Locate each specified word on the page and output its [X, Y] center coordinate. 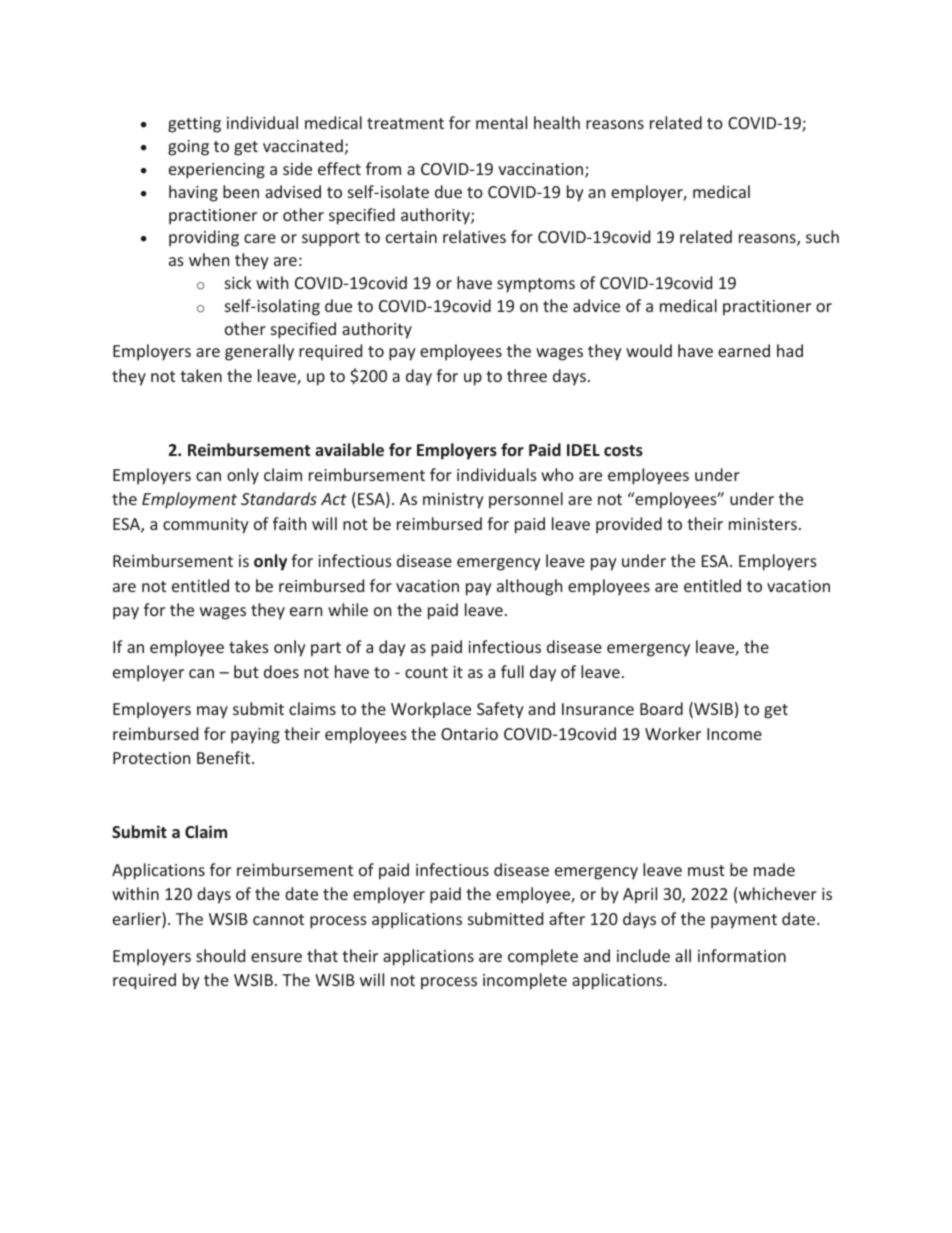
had [790, 350]
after [567, 918]
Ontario [469, 734]
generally [259, 352]
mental [501, 122]
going [188, 148]
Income [734, 734]
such [822, 236]
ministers [763, 524]
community [206, 526]
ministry [453, 501]
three [527, 375]
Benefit [225, 757]
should [220, 955]
